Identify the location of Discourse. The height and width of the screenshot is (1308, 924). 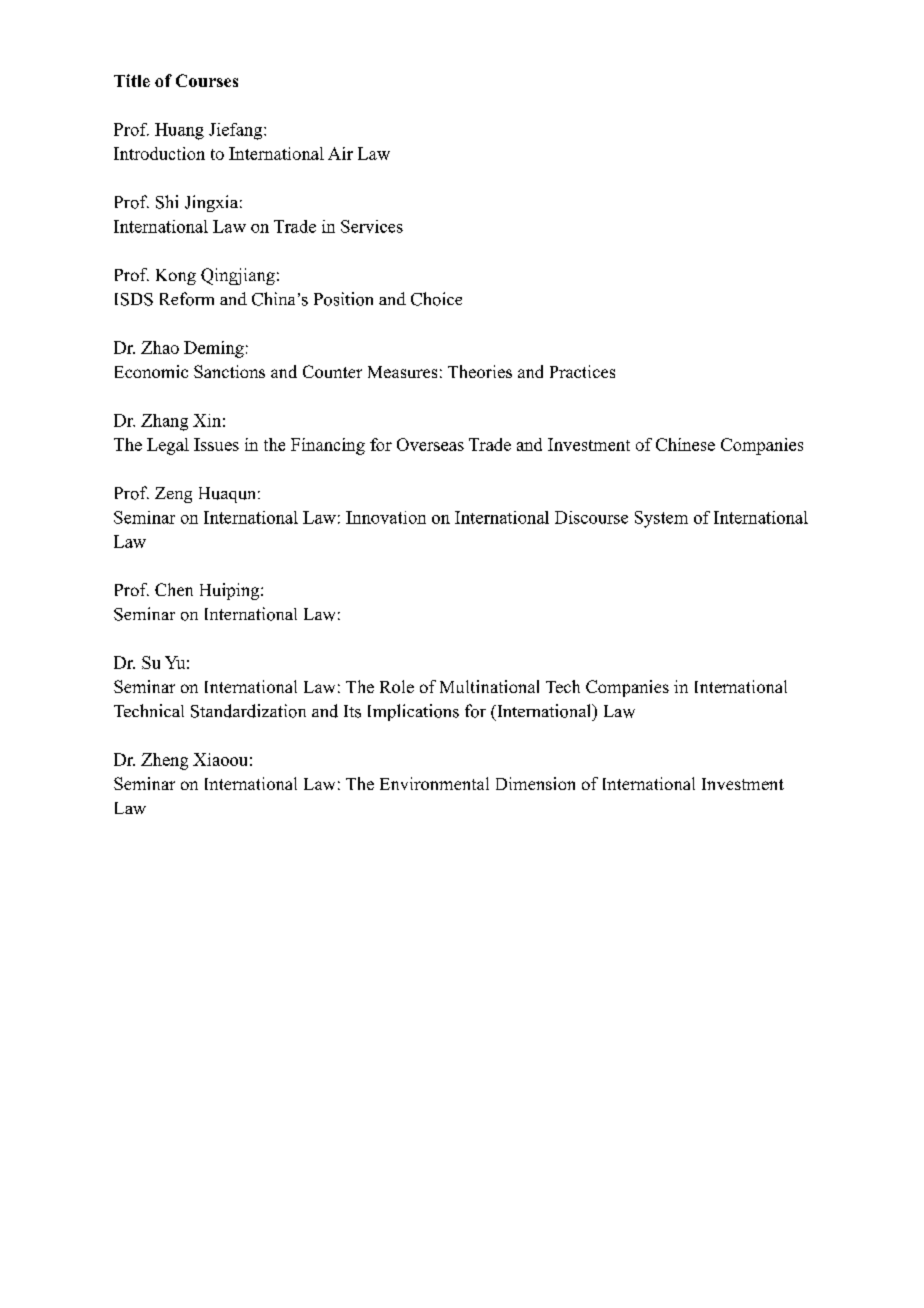
(591, 517).
